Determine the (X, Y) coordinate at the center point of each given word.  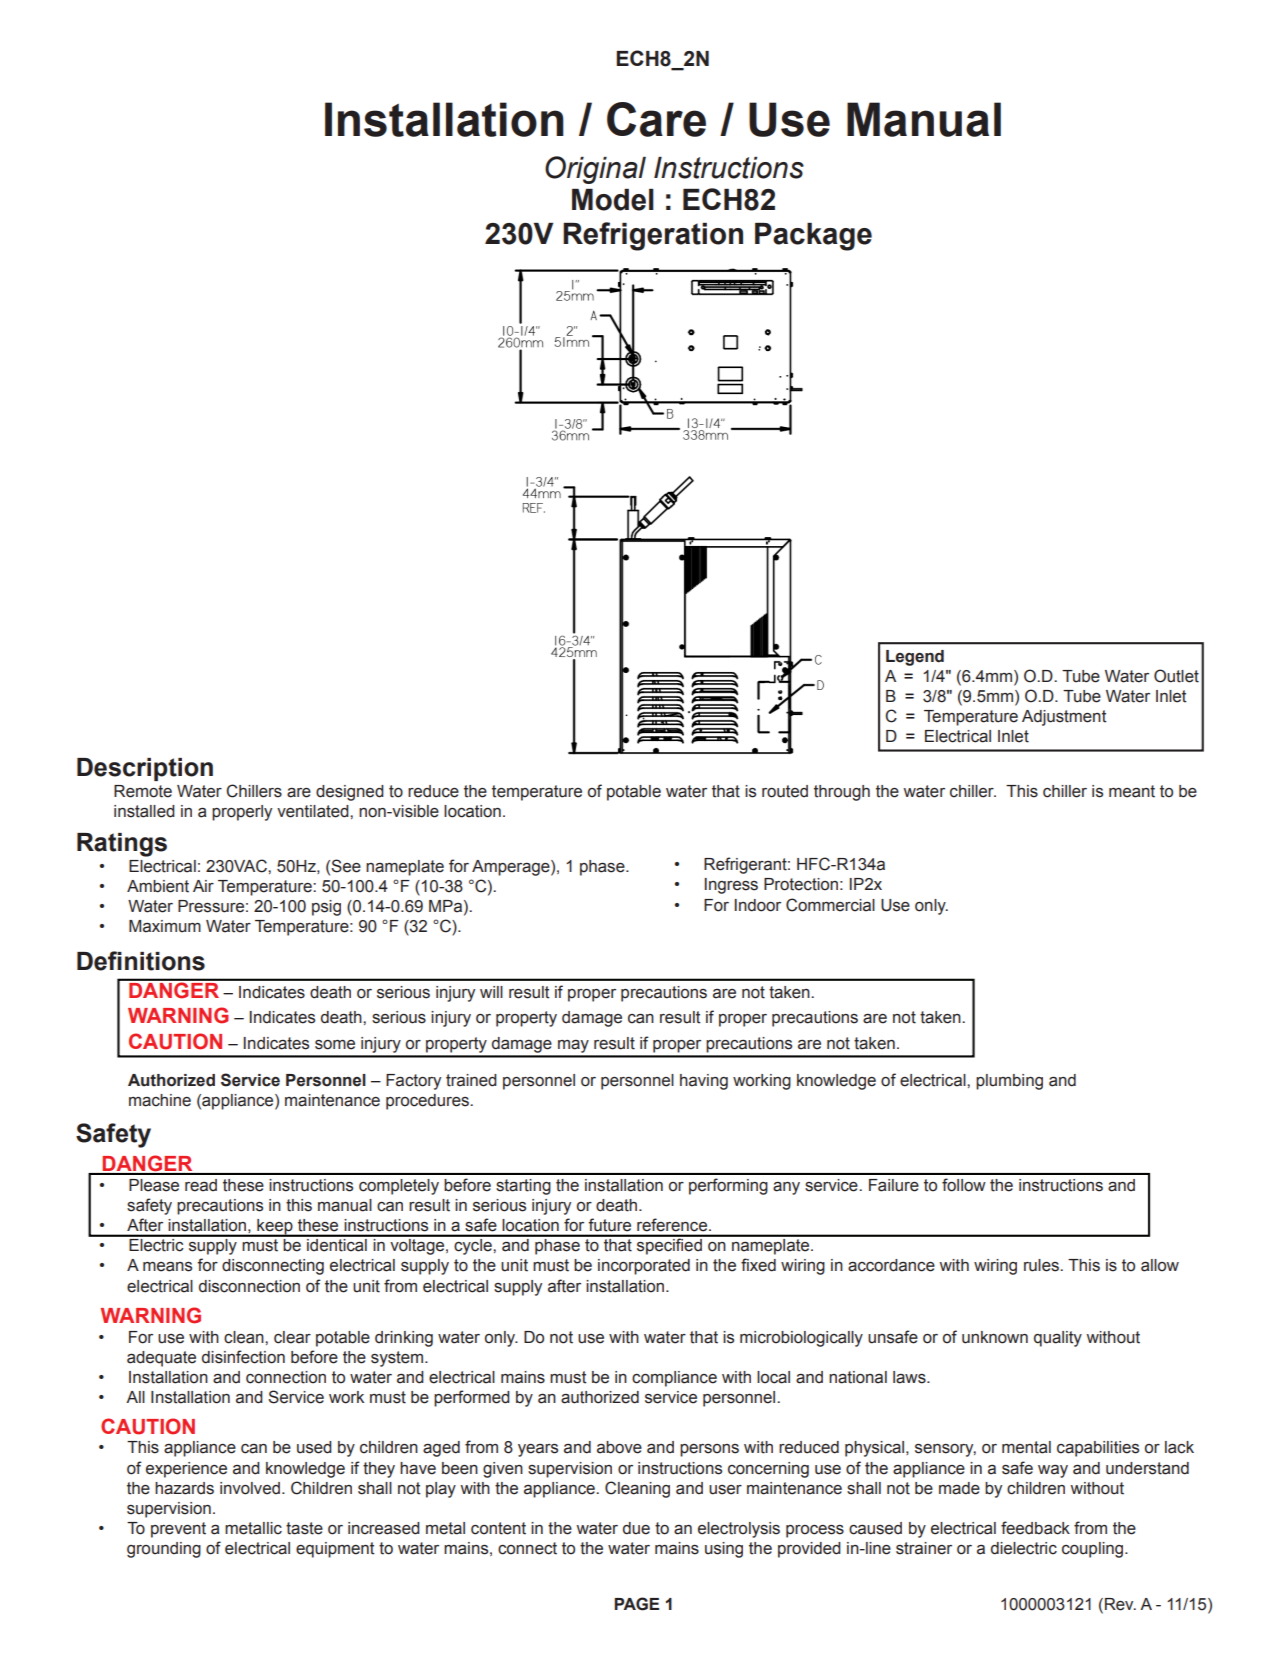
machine (160, 1100)
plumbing (1009, 1082)
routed (785, 791)
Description (145, 769)
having (704, 1082)
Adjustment (1064, 718)
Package (813, 237)
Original (595, 170)
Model (613, 200)
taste (304, 1528)
